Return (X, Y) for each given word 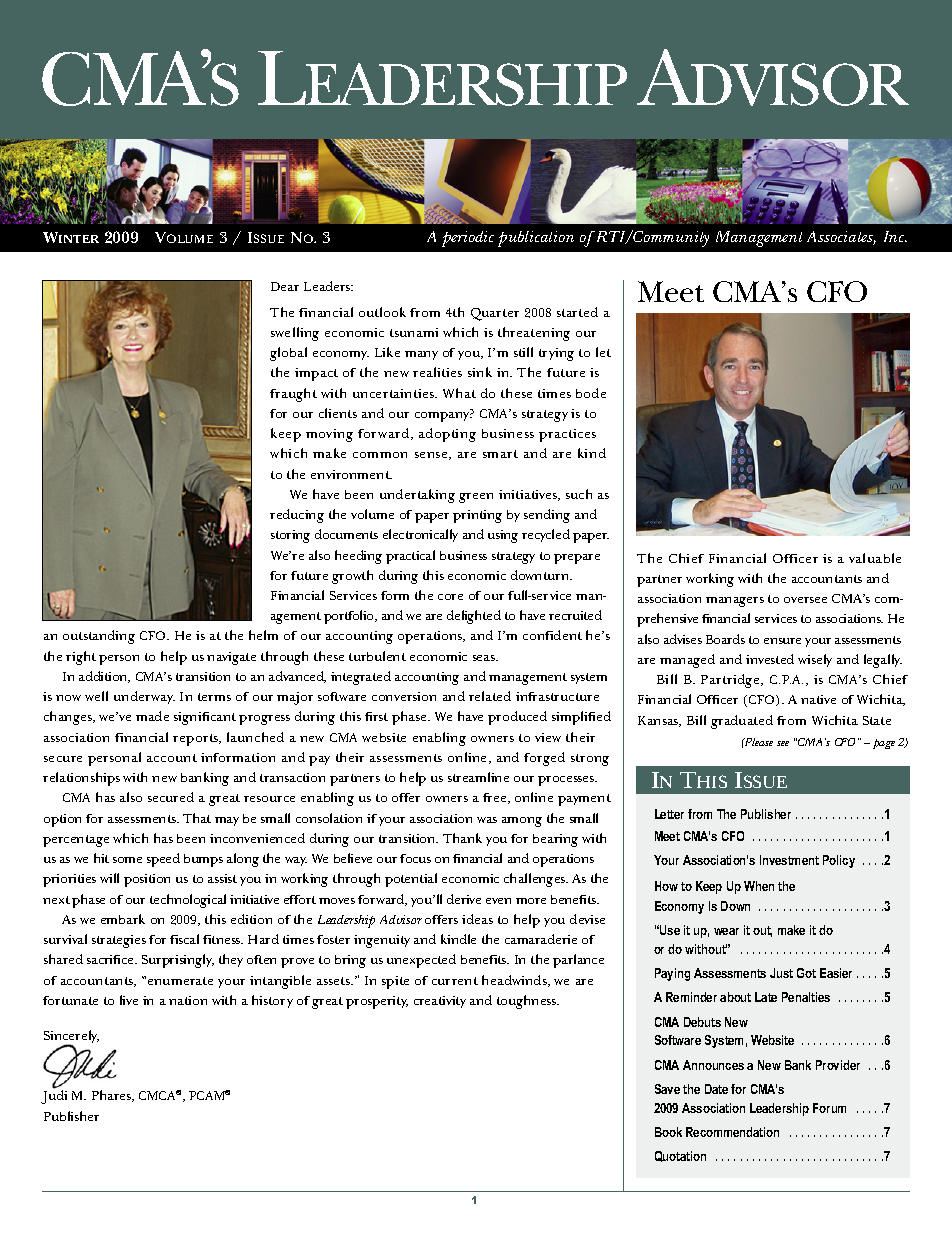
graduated (742, 722)
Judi (54, 1097)
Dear (285, 286)
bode (591, 393)
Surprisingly (178, 961)
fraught (293, 395)
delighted (474, 617)
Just (781, 973)
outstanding (99, 637)
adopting (447, 435)
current (455, 981)
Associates (841, 238)
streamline (478, 777)
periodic (468, 239)
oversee (805, 600)
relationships (81, 779)
